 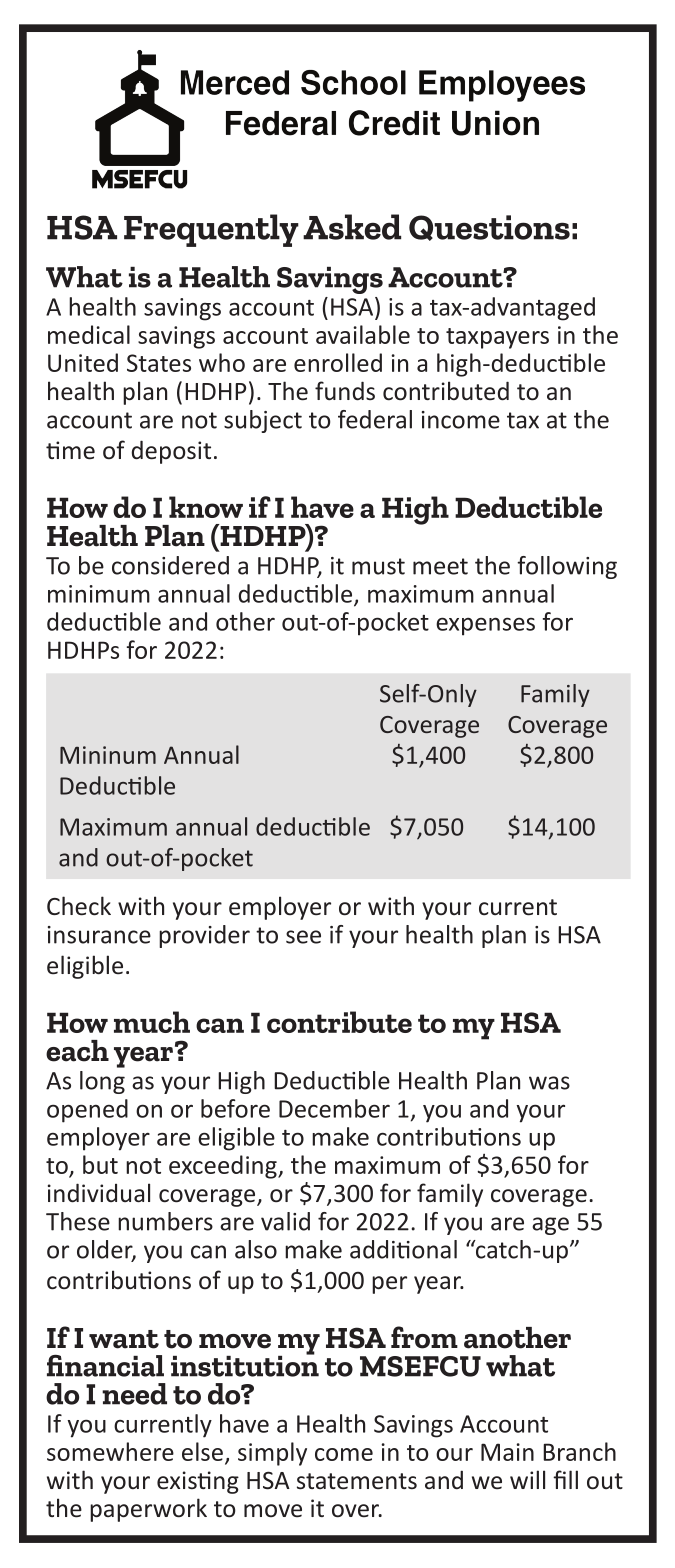 I want to click on must, so click(x=378, y=566).
